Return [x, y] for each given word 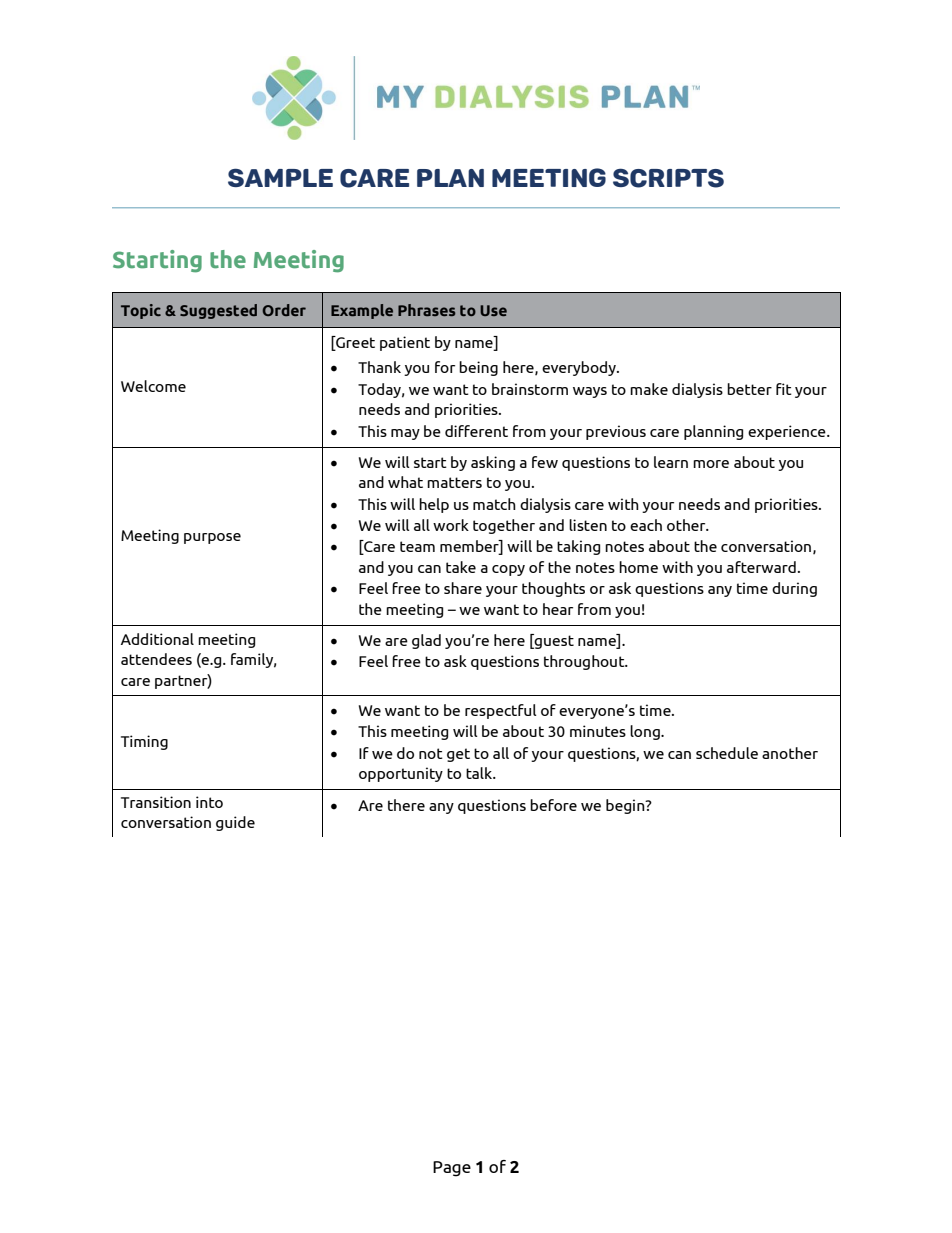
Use [493, 310]
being [478, 368]
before [553, 805]
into [209, 802]
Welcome [153, 386]
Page [452, 1169]
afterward [761, 567]
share [463, 588]
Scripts [668, 178]
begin [626, 806]
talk [480, 773]
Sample [280, 177]
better [749, 389]
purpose [212, 538]
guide [235, 823]
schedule [727, 753]
